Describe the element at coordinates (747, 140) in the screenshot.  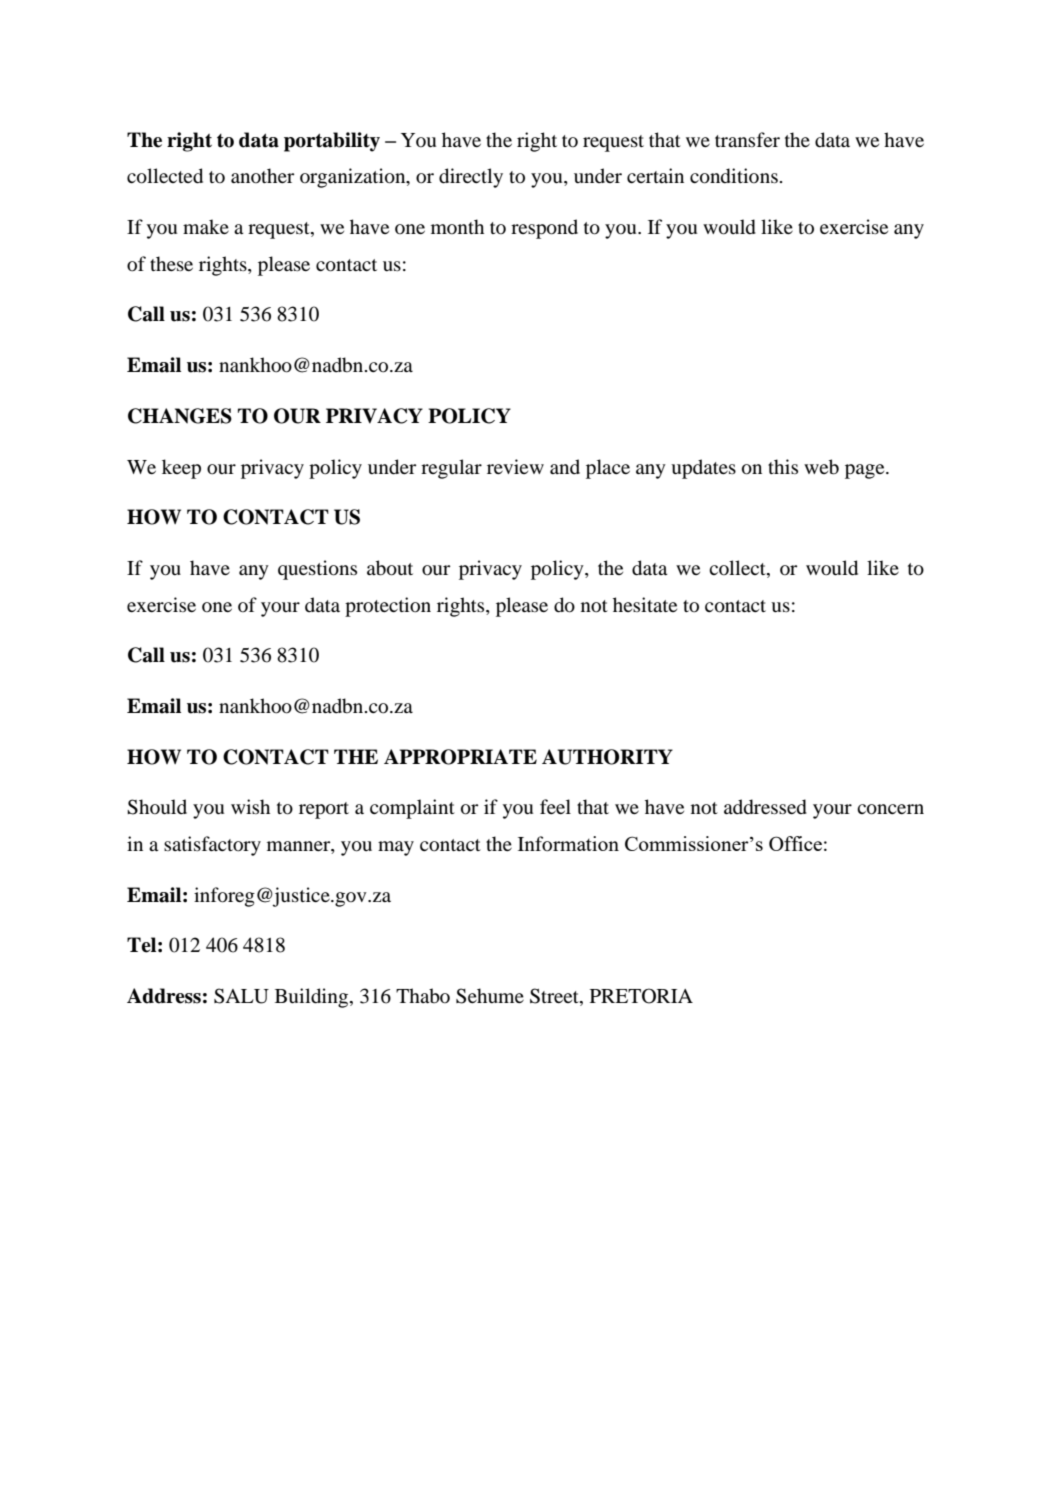
I see `transfer` at that location.
